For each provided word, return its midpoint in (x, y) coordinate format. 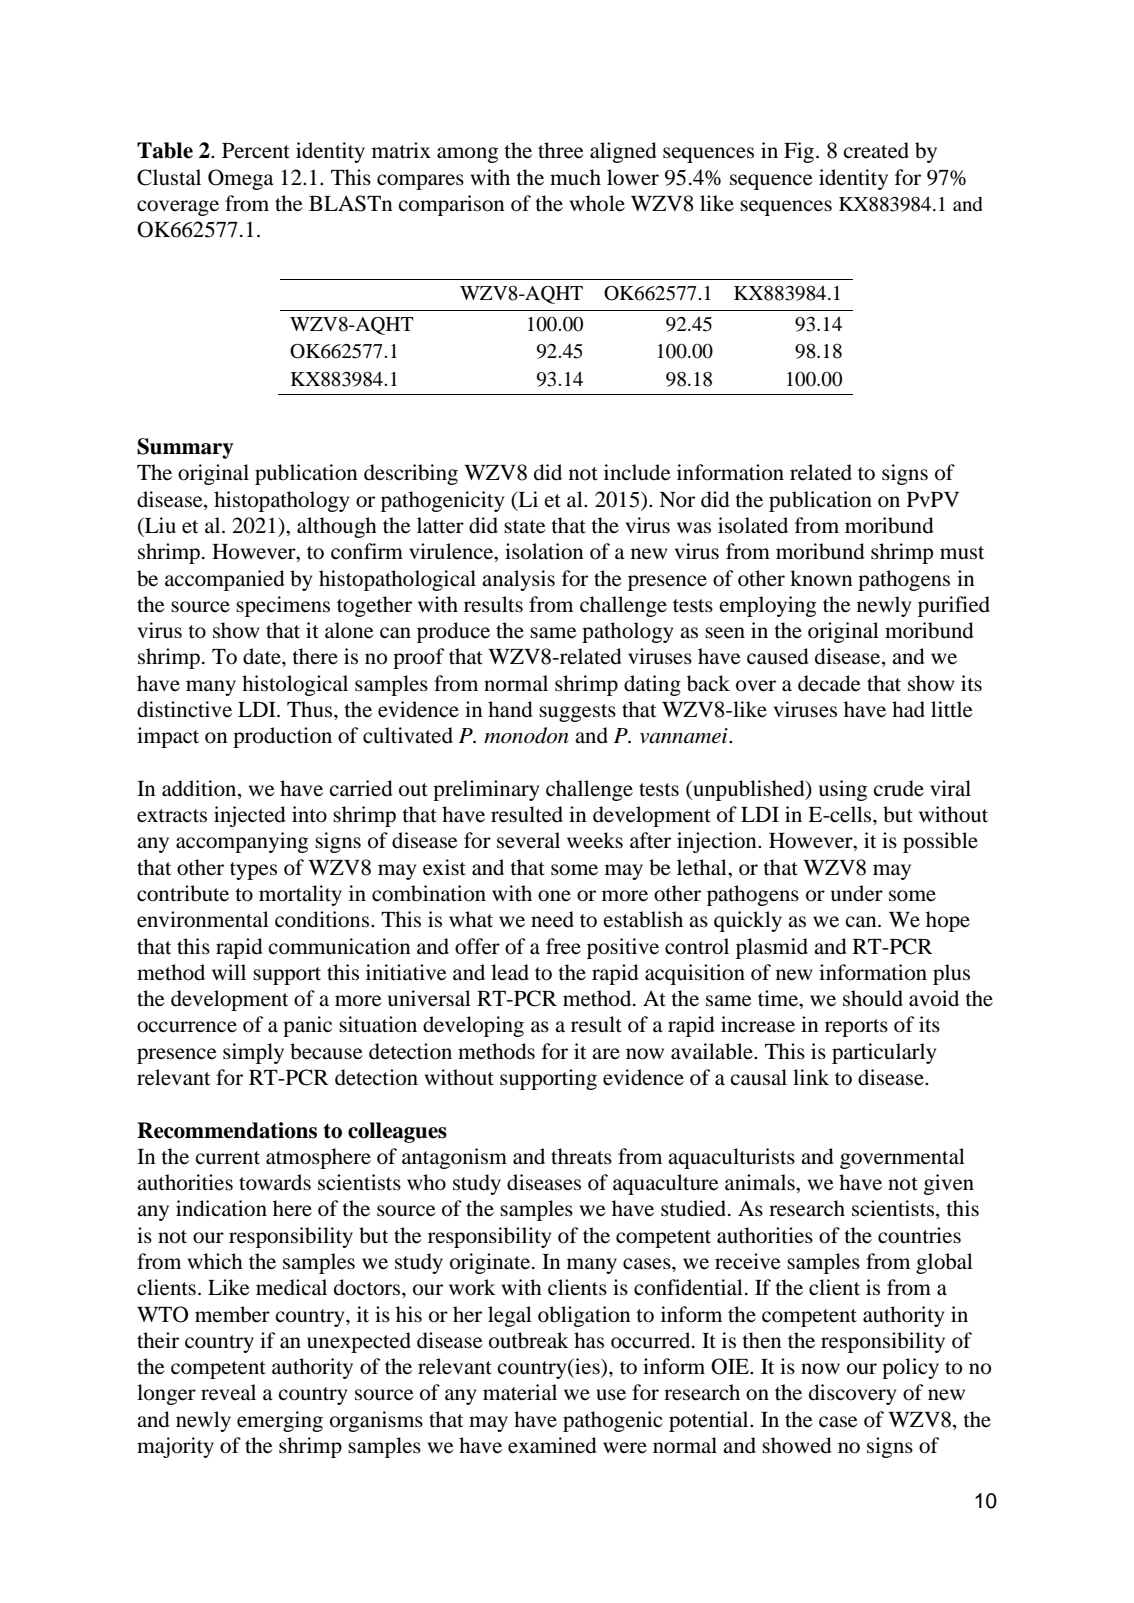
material (520, 1392)
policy (910, 1368)
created (876, 150)
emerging (280, 1421)
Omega (241, 179)
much (575, 177)
